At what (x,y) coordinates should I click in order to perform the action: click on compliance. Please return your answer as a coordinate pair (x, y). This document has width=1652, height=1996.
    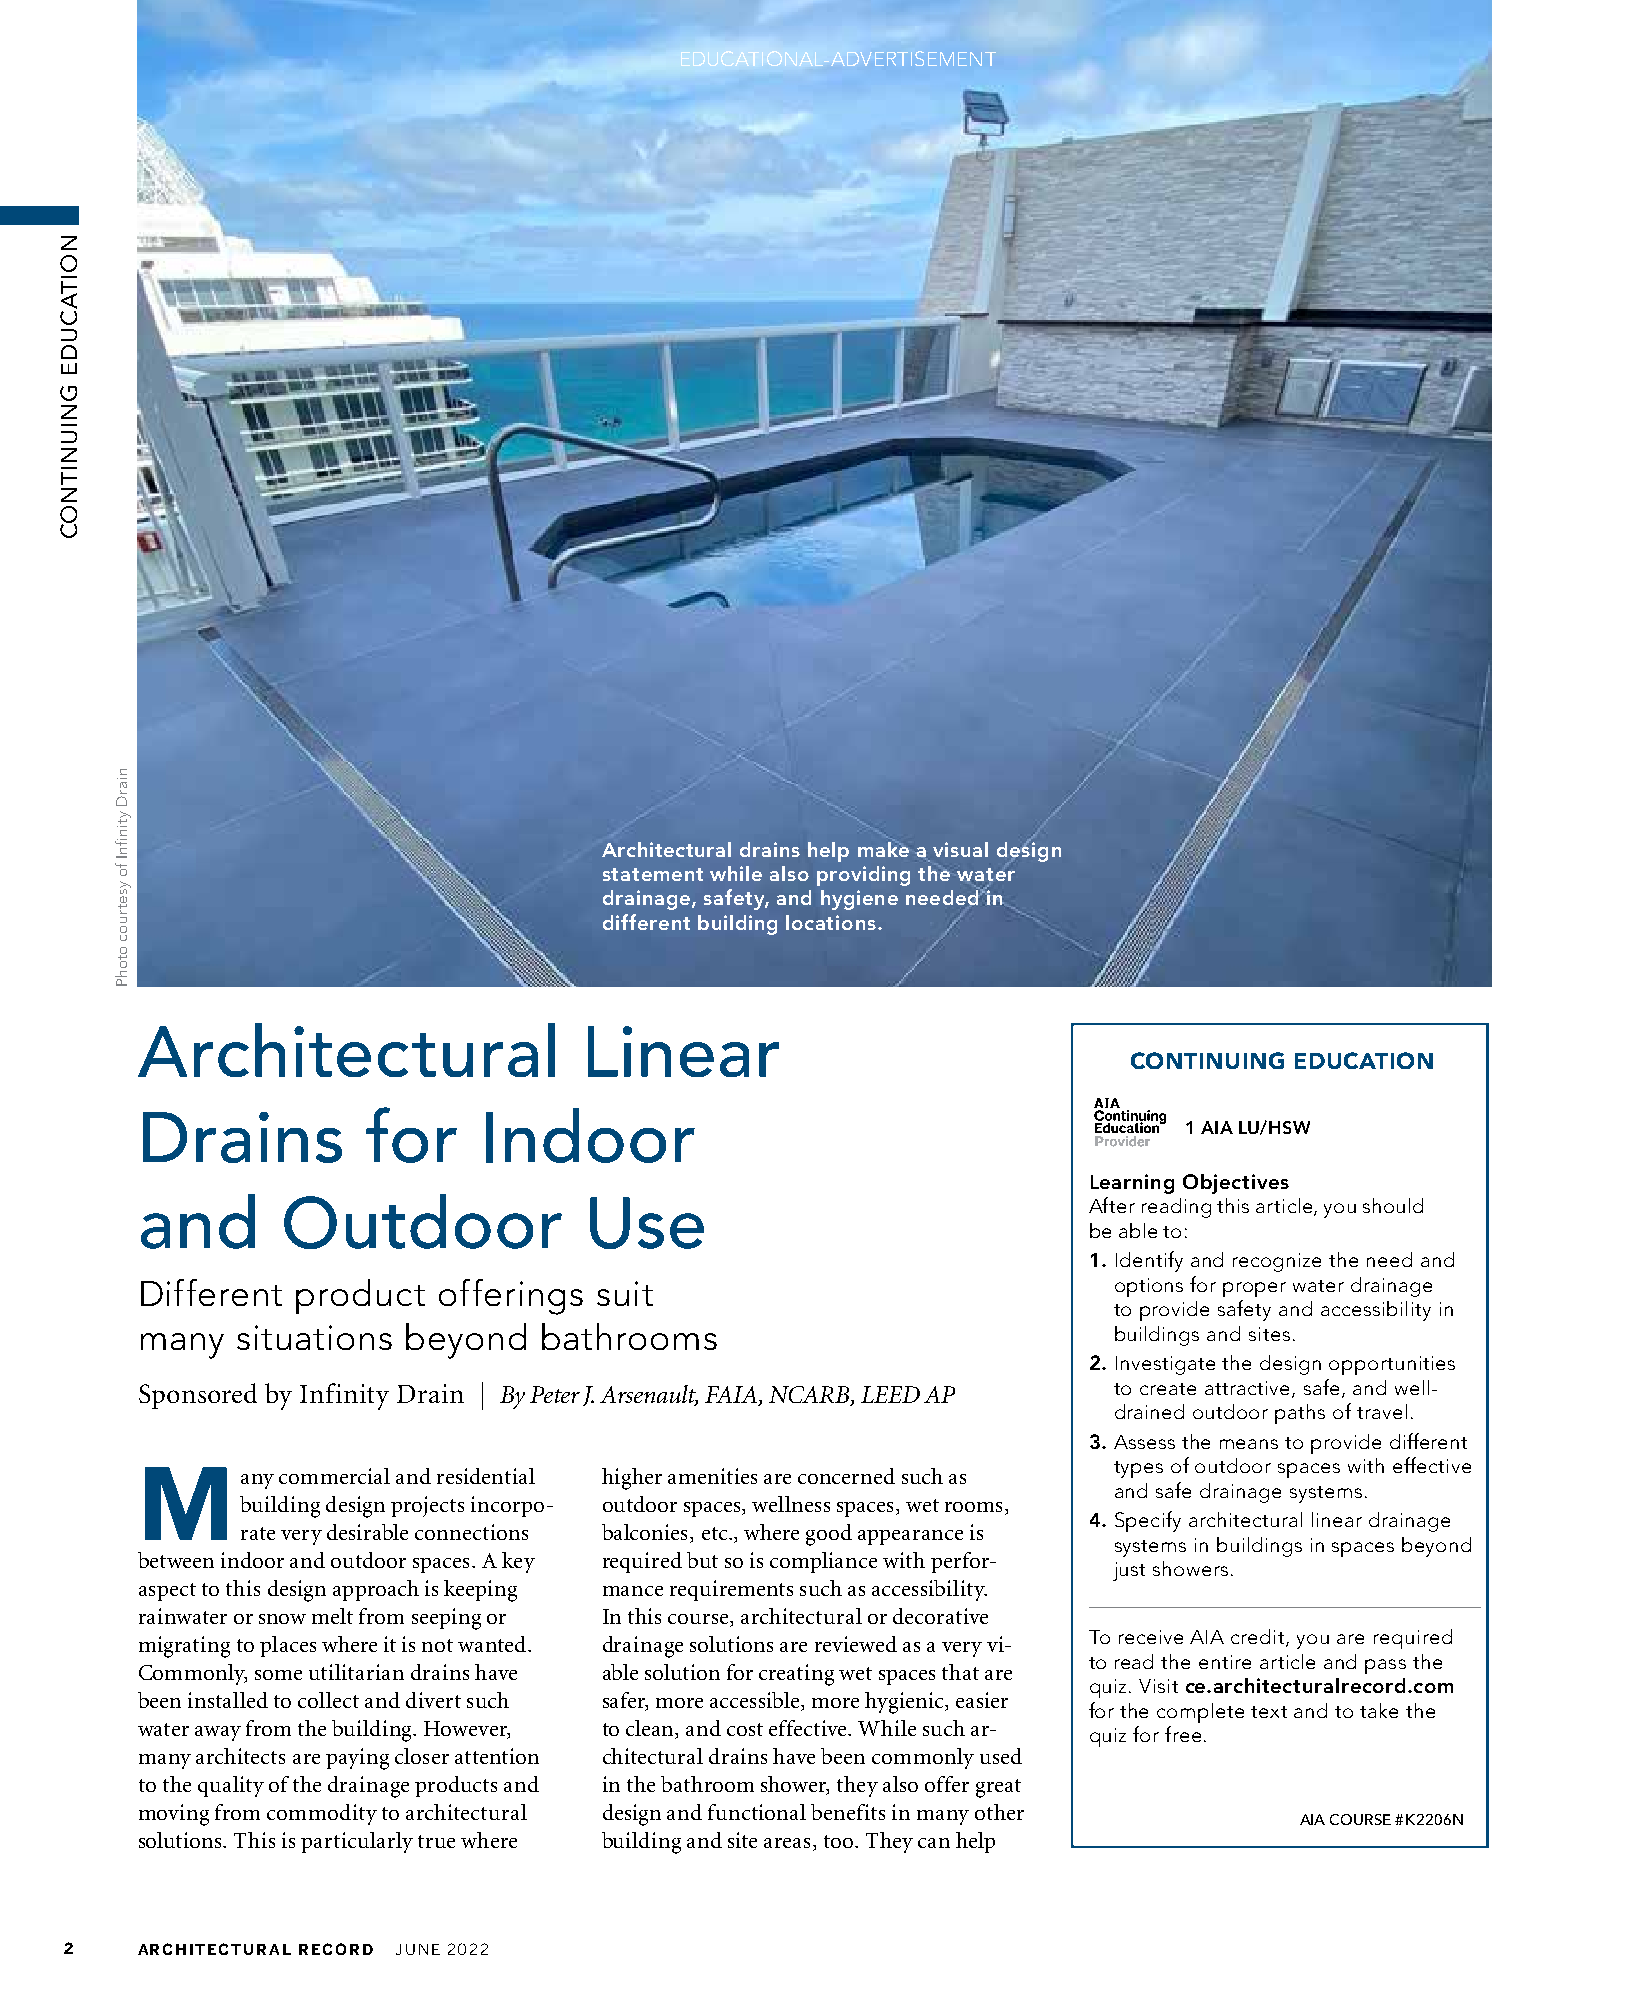
    Looking at the image, I should click on (823, 1562).
